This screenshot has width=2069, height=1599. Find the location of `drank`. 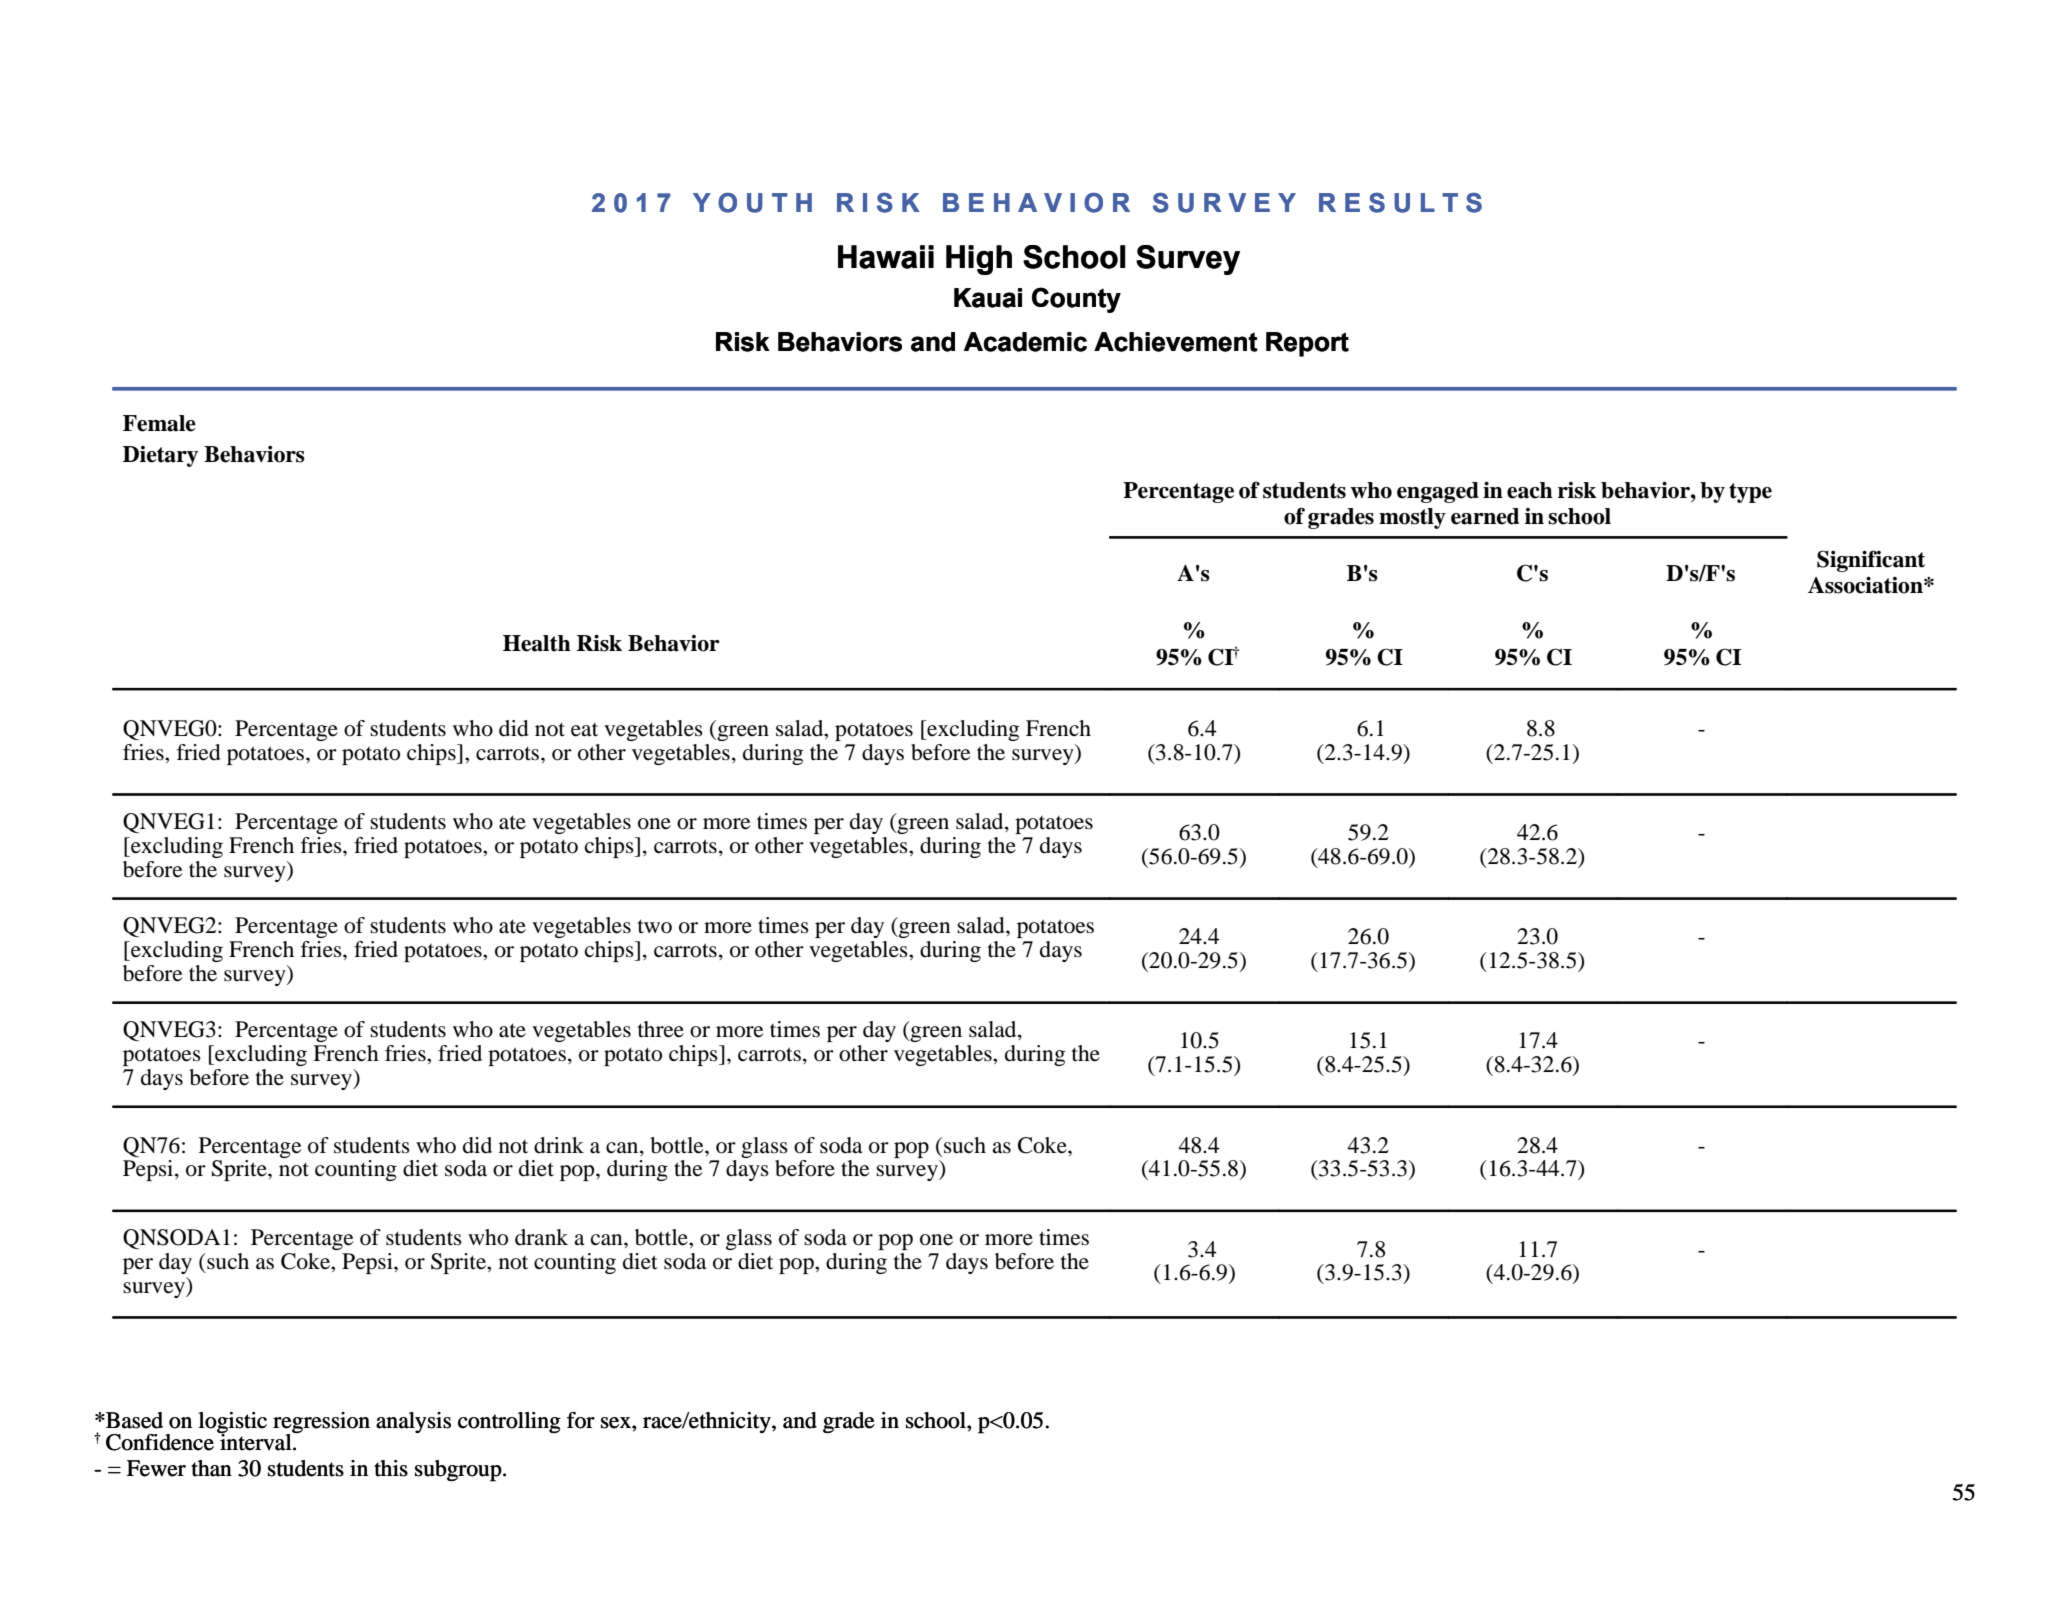

drank is located at coordinates (541, 1237).
